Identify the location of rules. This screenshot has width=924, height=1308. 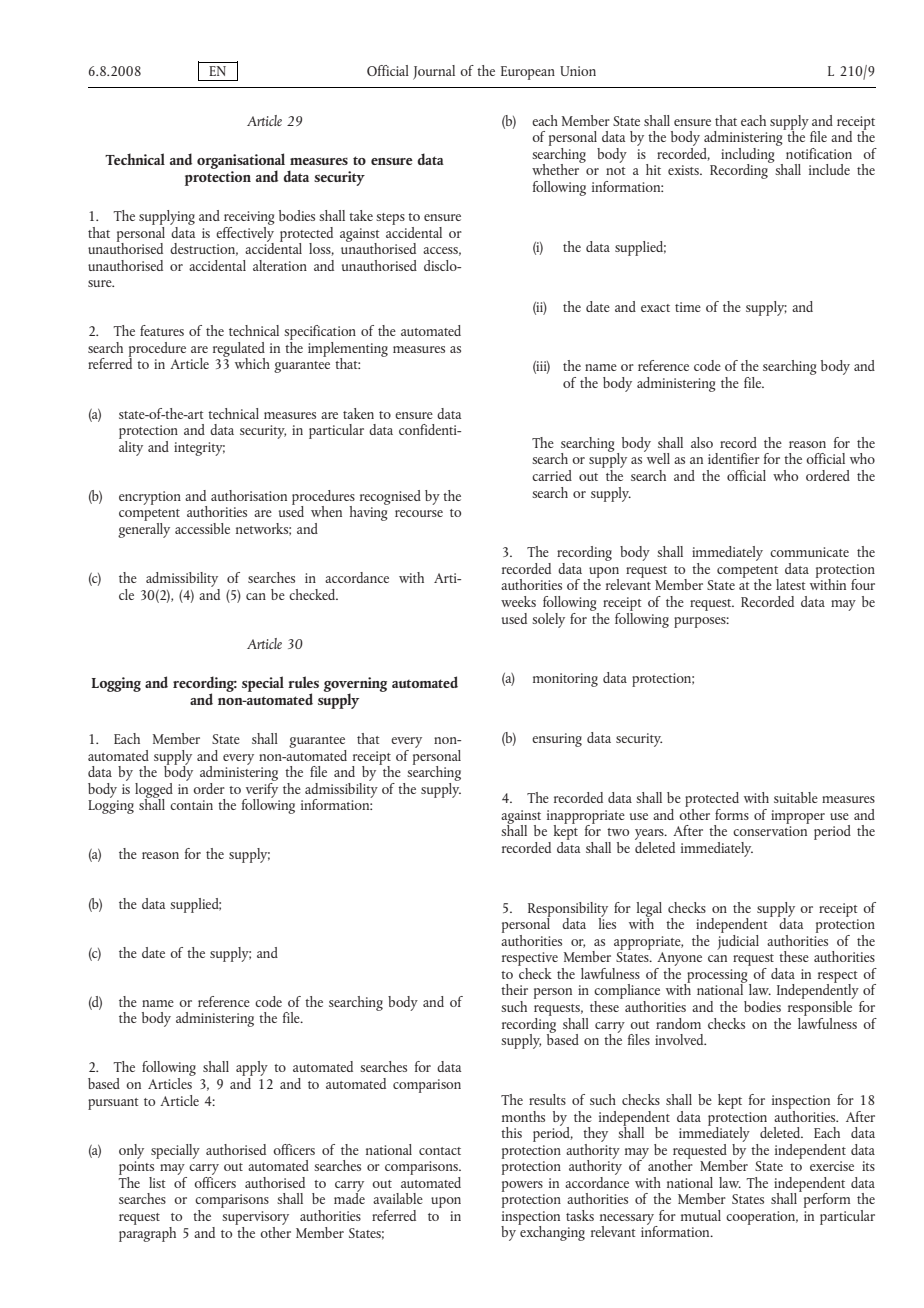
(303, 682).
